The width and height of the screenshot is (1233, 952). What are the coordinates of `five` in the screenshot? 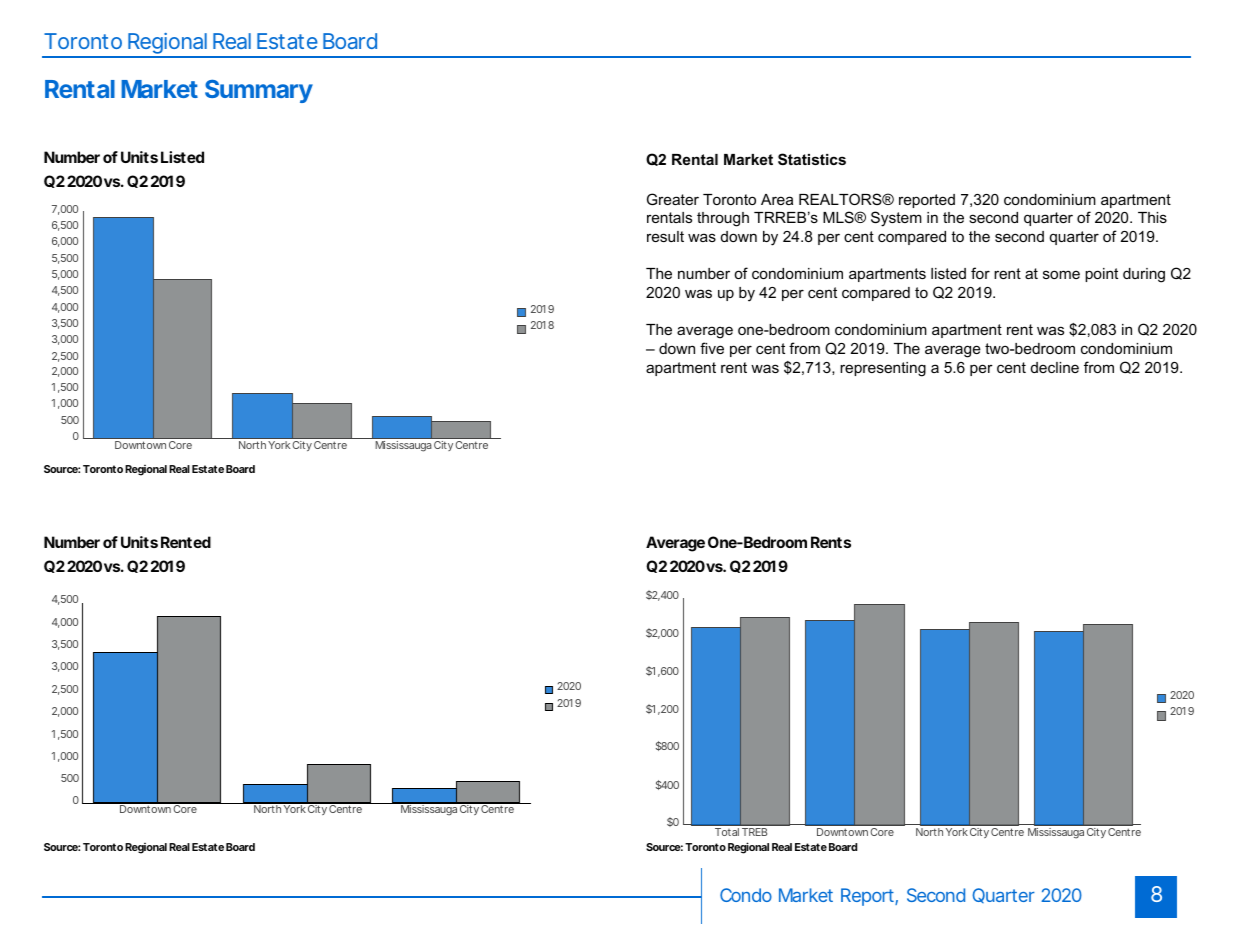 It's located at (712, 348).
